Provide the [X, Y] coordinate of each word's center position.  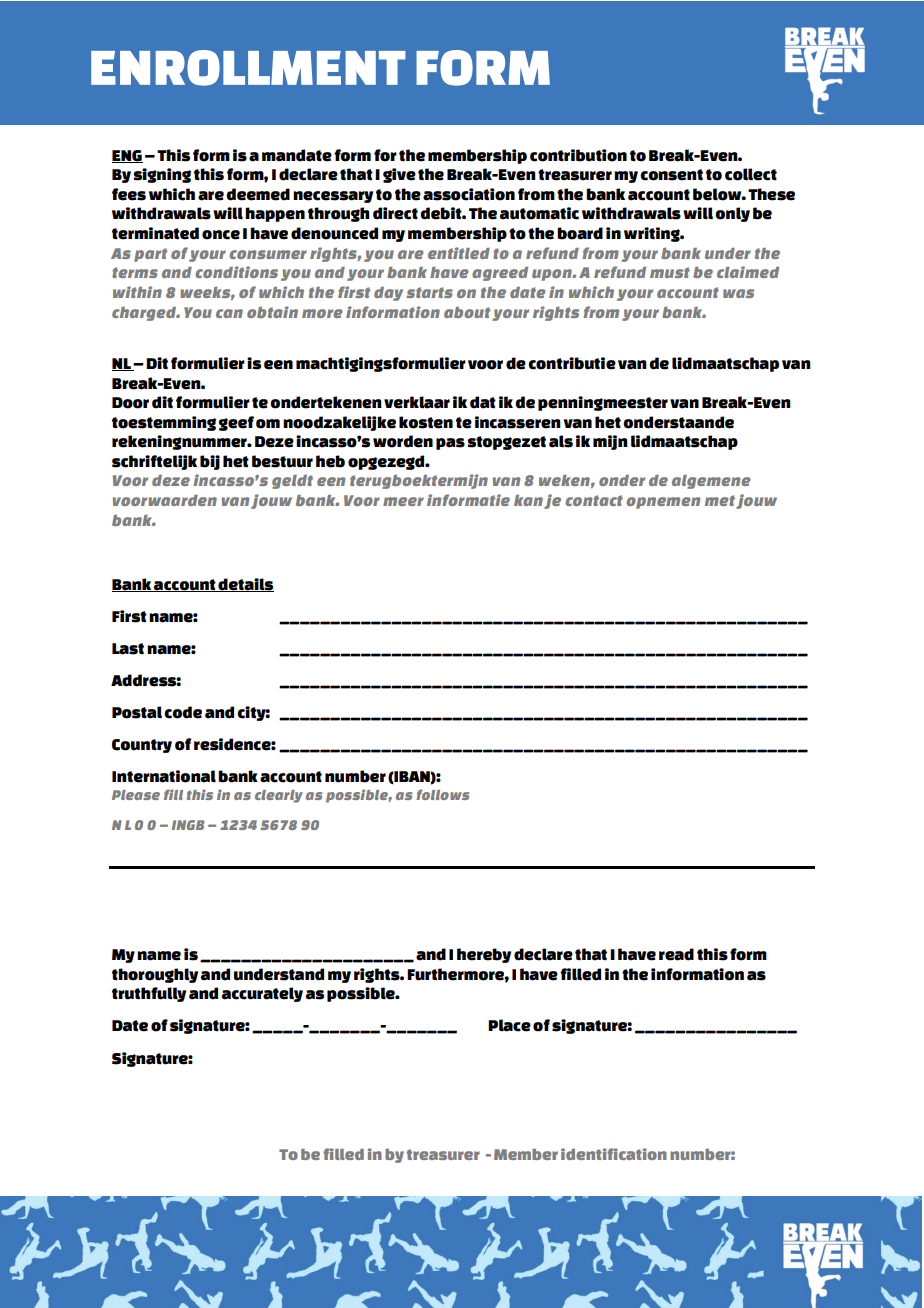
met [720, 500]
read [676, 954]
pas [450, 444]
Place [509, 1025]
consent [671, 175]
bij [210, 462]
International [164, 776]
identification [614, 1154]
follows [442, 794]
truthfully [149, 994]
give [399, 175]
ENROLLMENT [248, 68]
